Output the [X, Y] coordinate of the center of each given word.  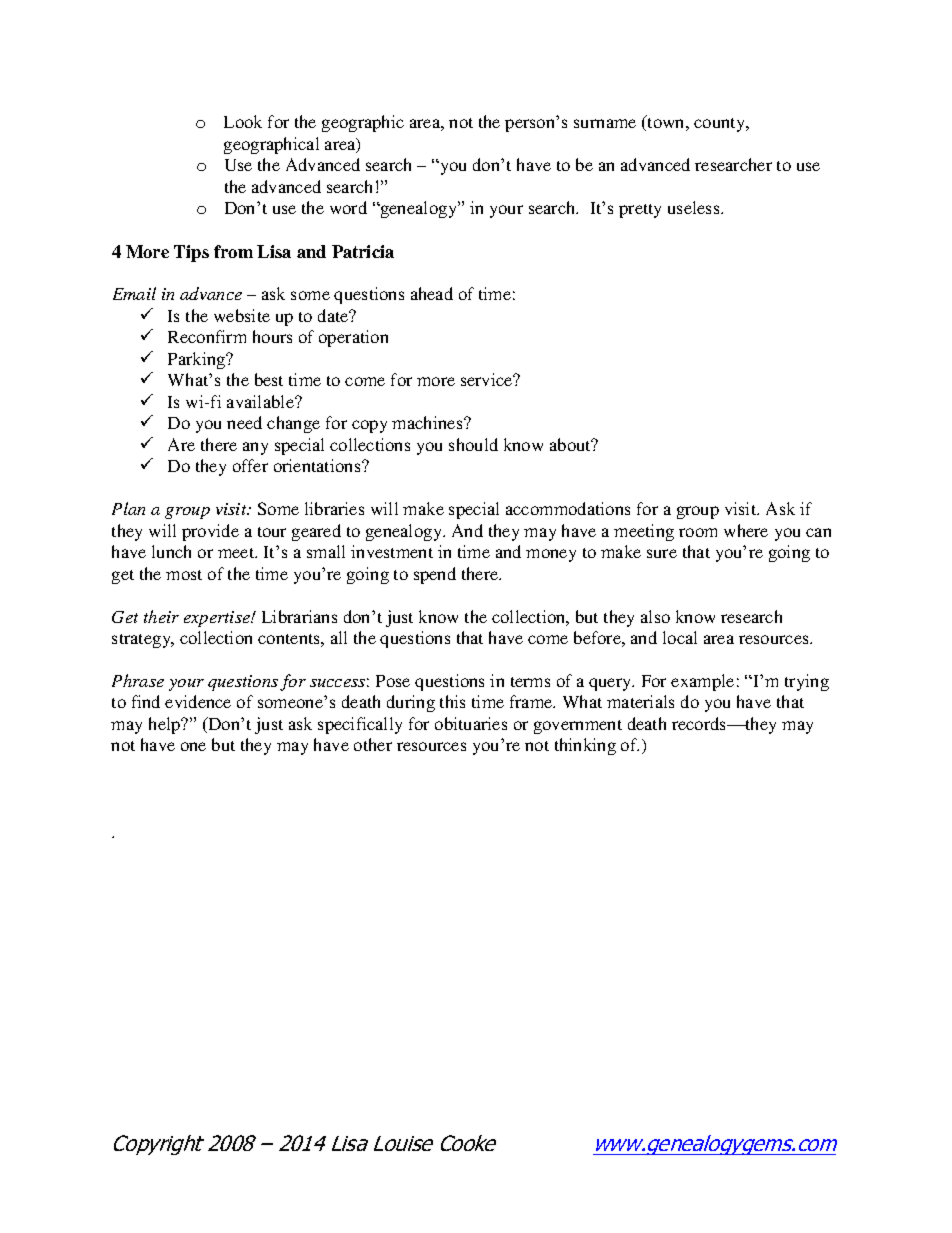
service [488, 379]
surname [605, 123]
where [746, 530]
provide [210, 532]
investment [392, 551]
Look [243, 121]
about [571, 444]
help [166, 725]
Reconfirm [207, 336]
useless [695, 207]
